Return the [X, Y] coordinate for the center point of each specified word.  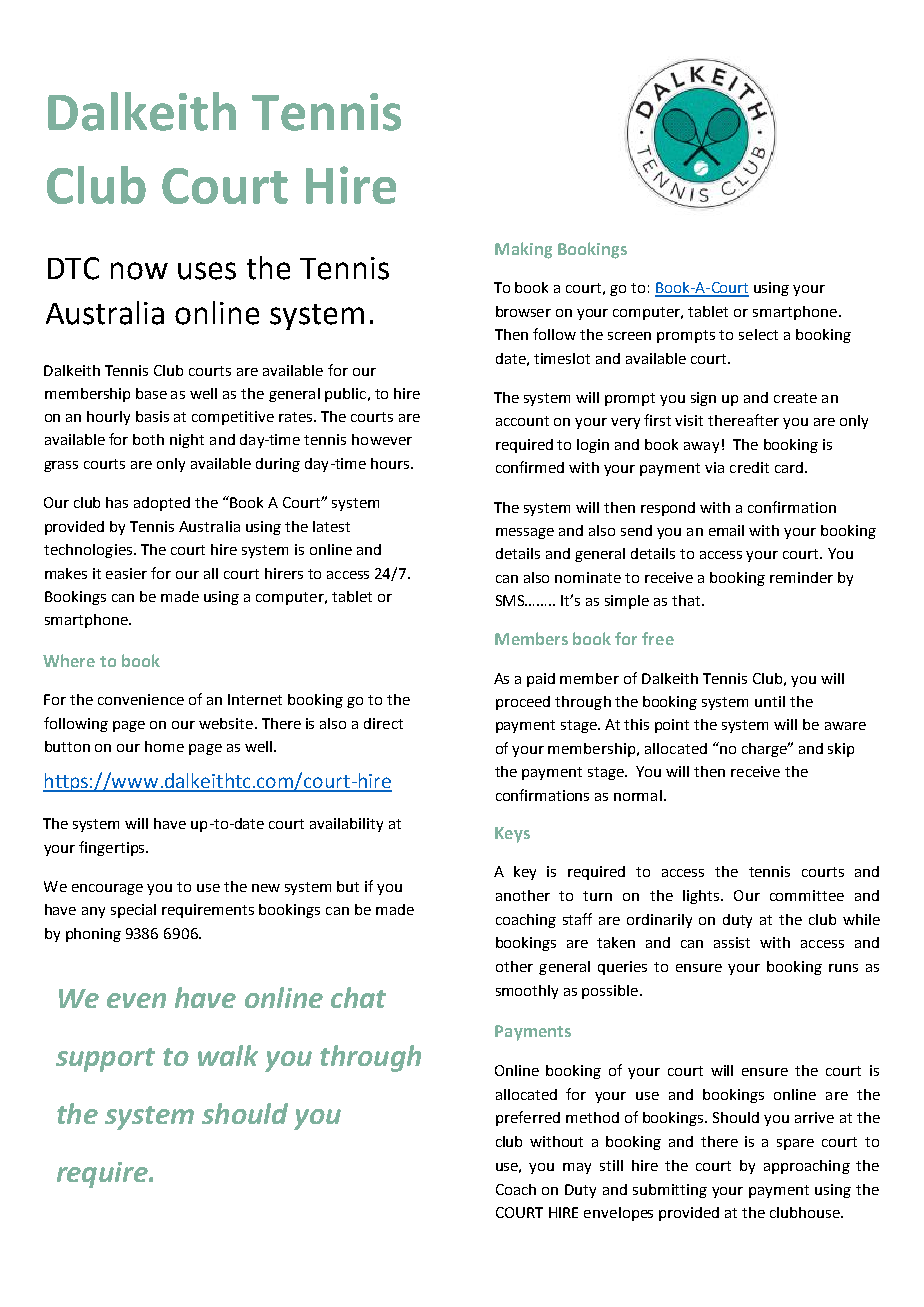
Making [523, 250]
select [758, 334]
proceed [523, 703]
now [139, 271]
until [770, 701]
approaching [807, 1167]
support [105, 1060]
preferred [528, 1118]
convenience [141, 699]
